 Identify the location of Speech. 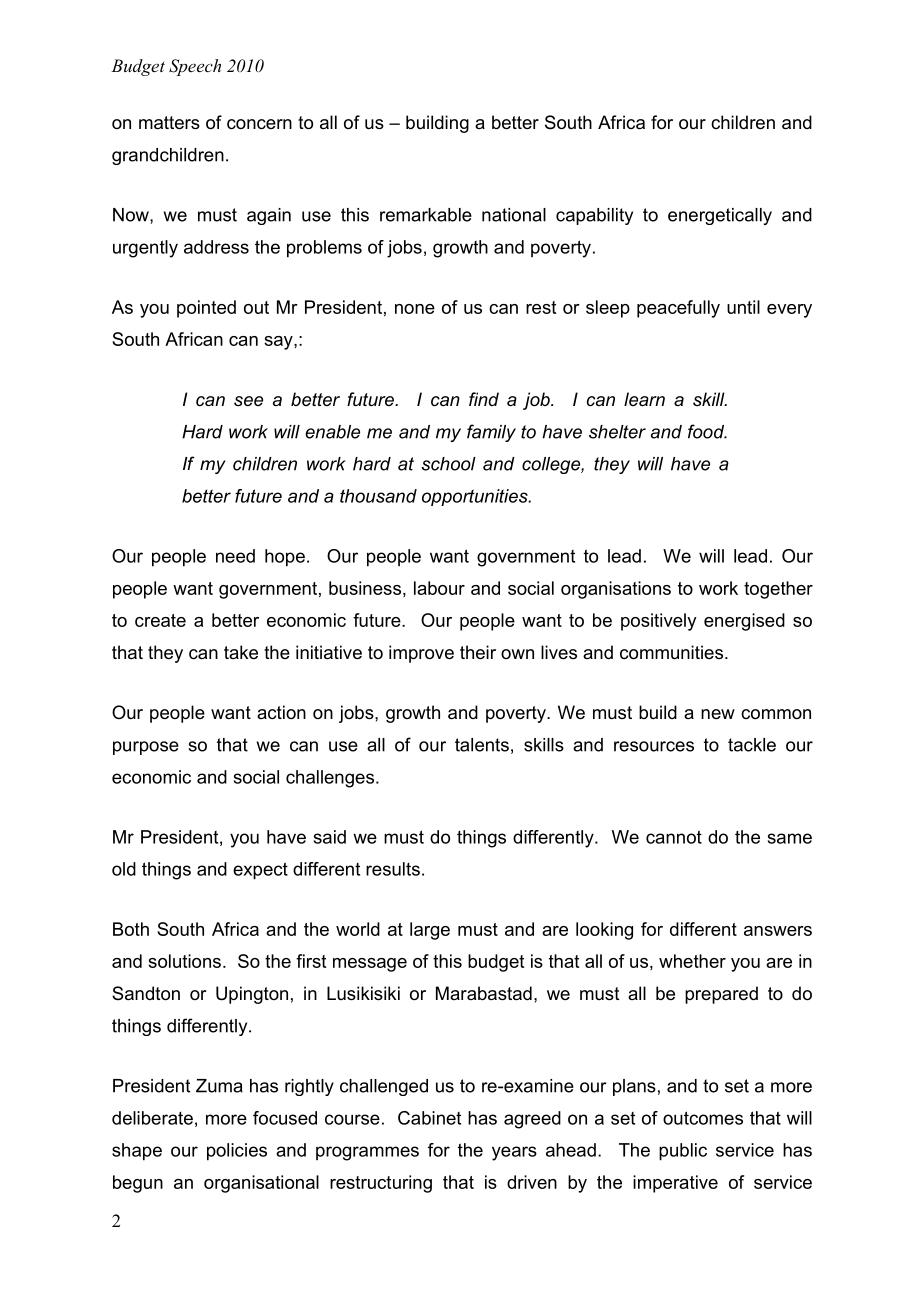
(195, 67).
